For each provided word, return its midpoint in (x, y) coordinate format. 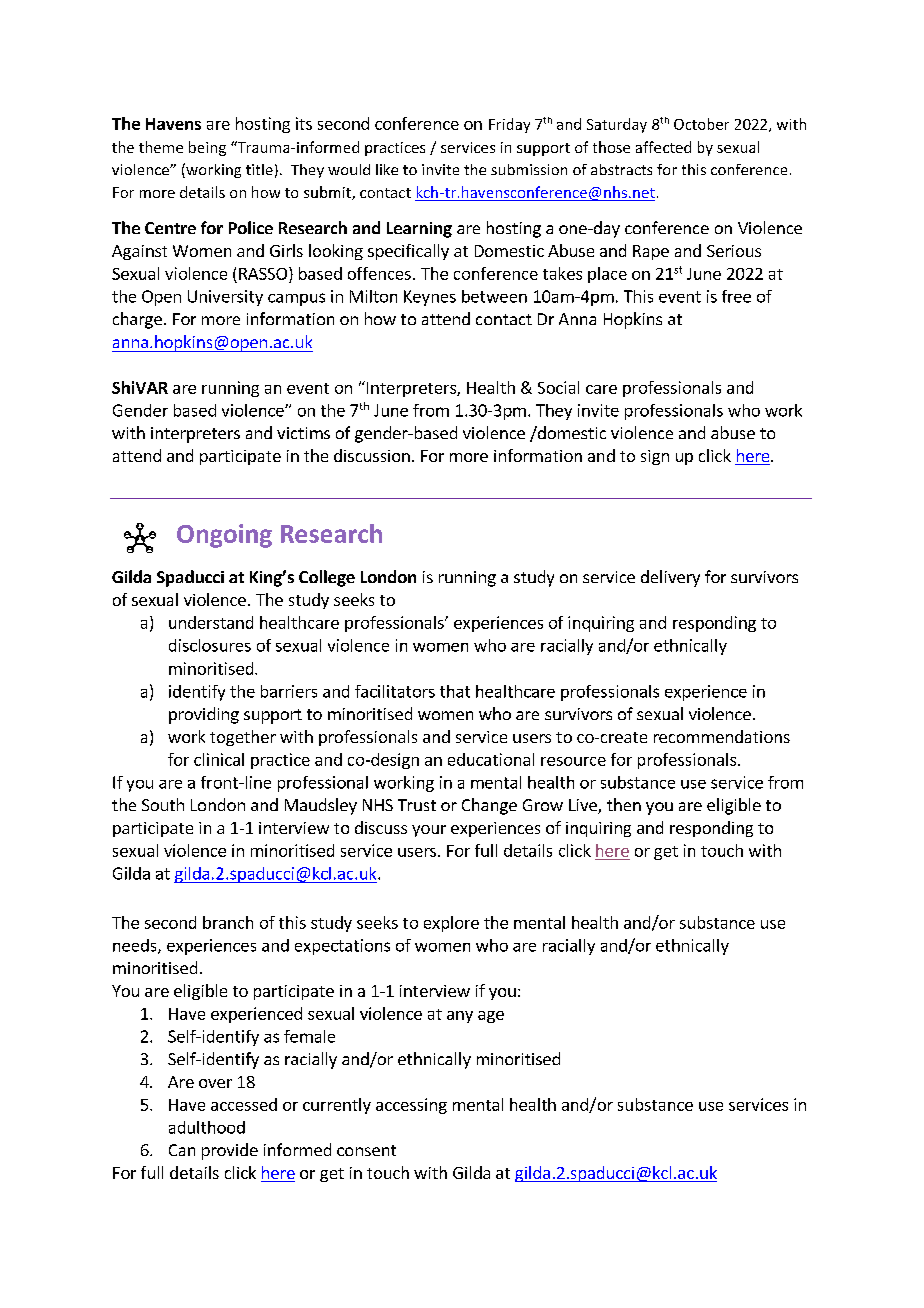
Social (558, 387)
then (624, 804)
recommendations (722, 736)
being (207, 148)
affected (663, 147)
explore (451, 924)
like (387, 169)
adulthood (207, 1127)
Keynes (430, 298)
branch (228, 922)
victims (303, 433)
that (455, 691)
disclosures (210, 645)
